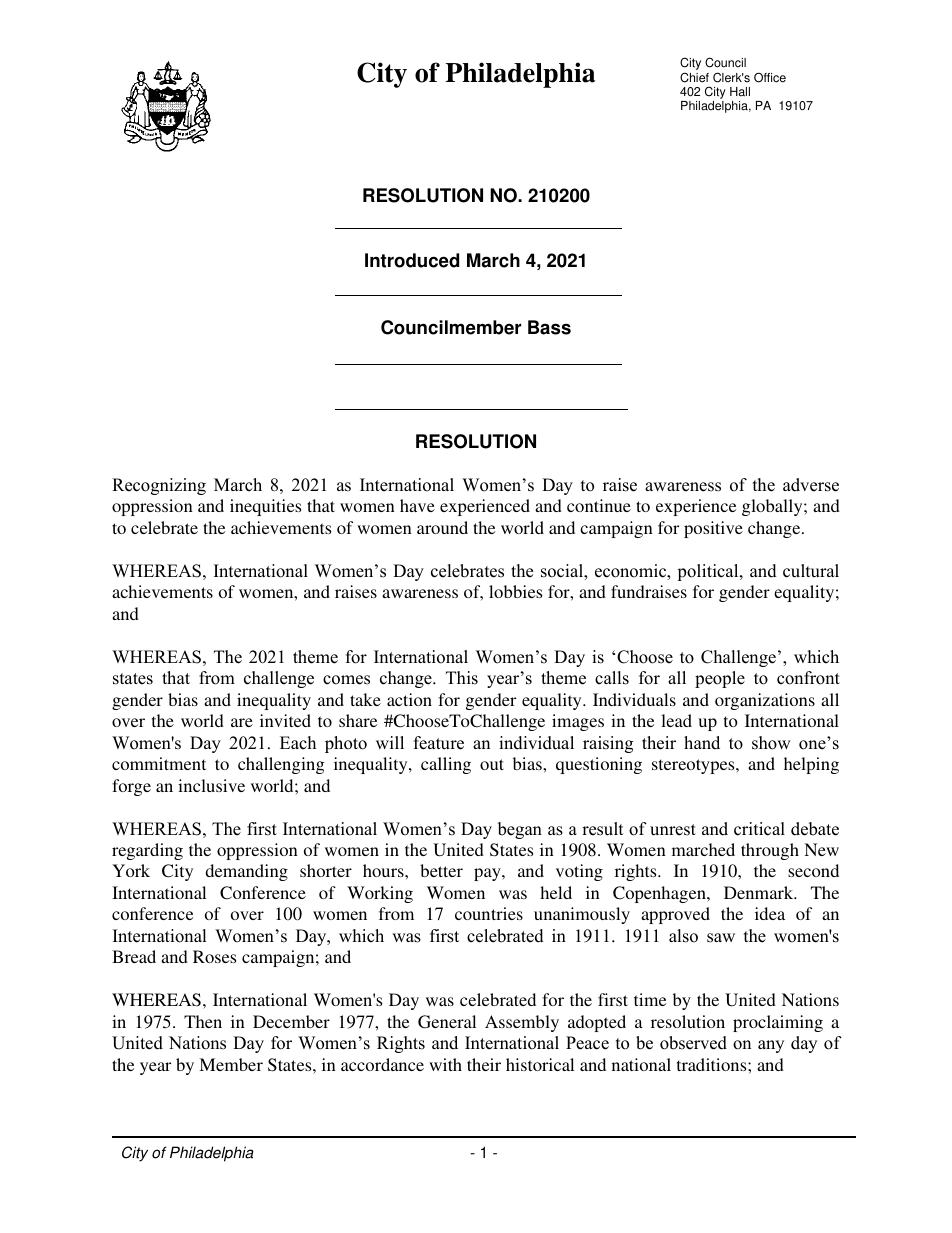 Image resolution: width=952 pixels, height=1233 pixels. I want to click on feature, so click(439, 743).
